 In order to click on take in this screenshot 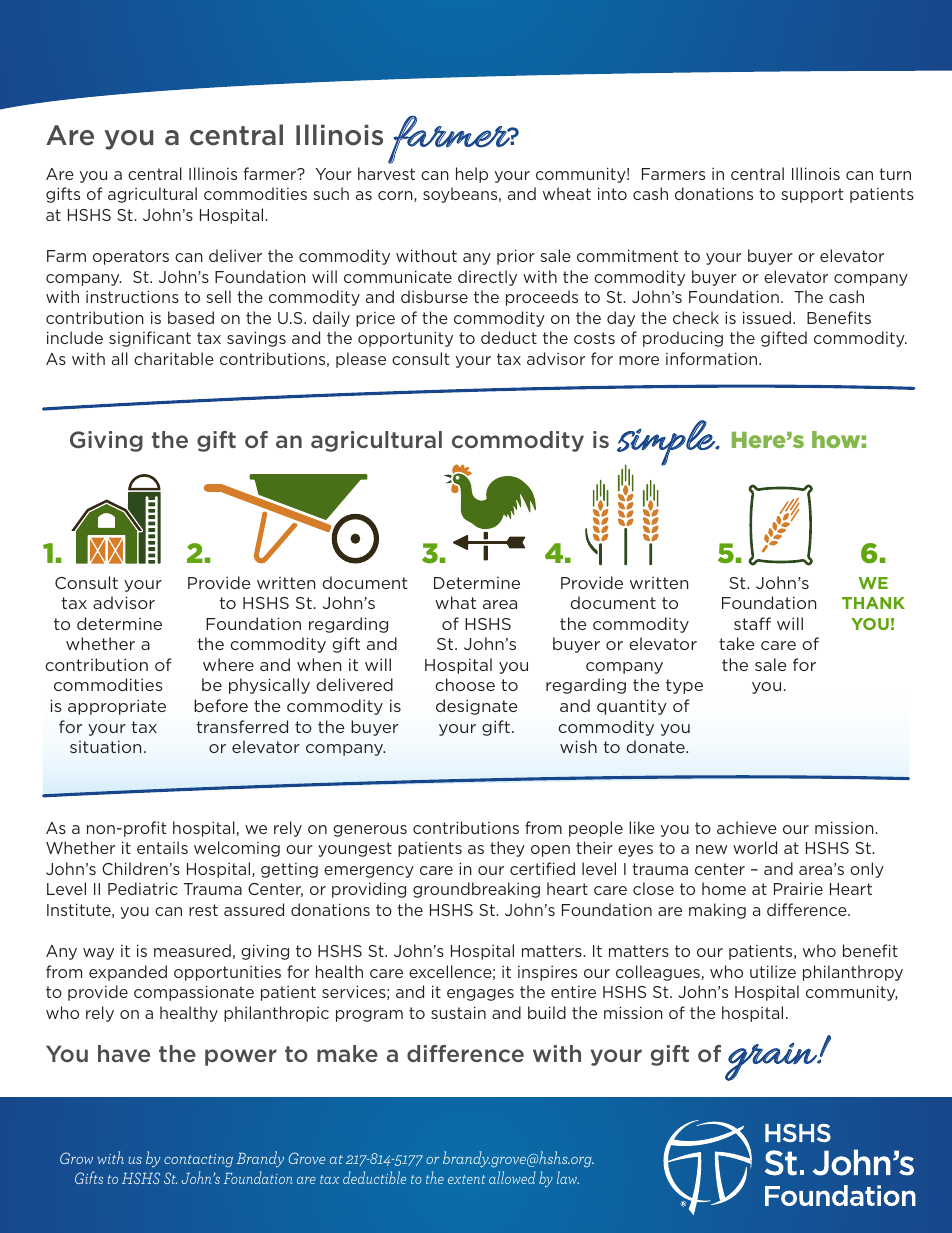, I will do `click(737, 643)`.
